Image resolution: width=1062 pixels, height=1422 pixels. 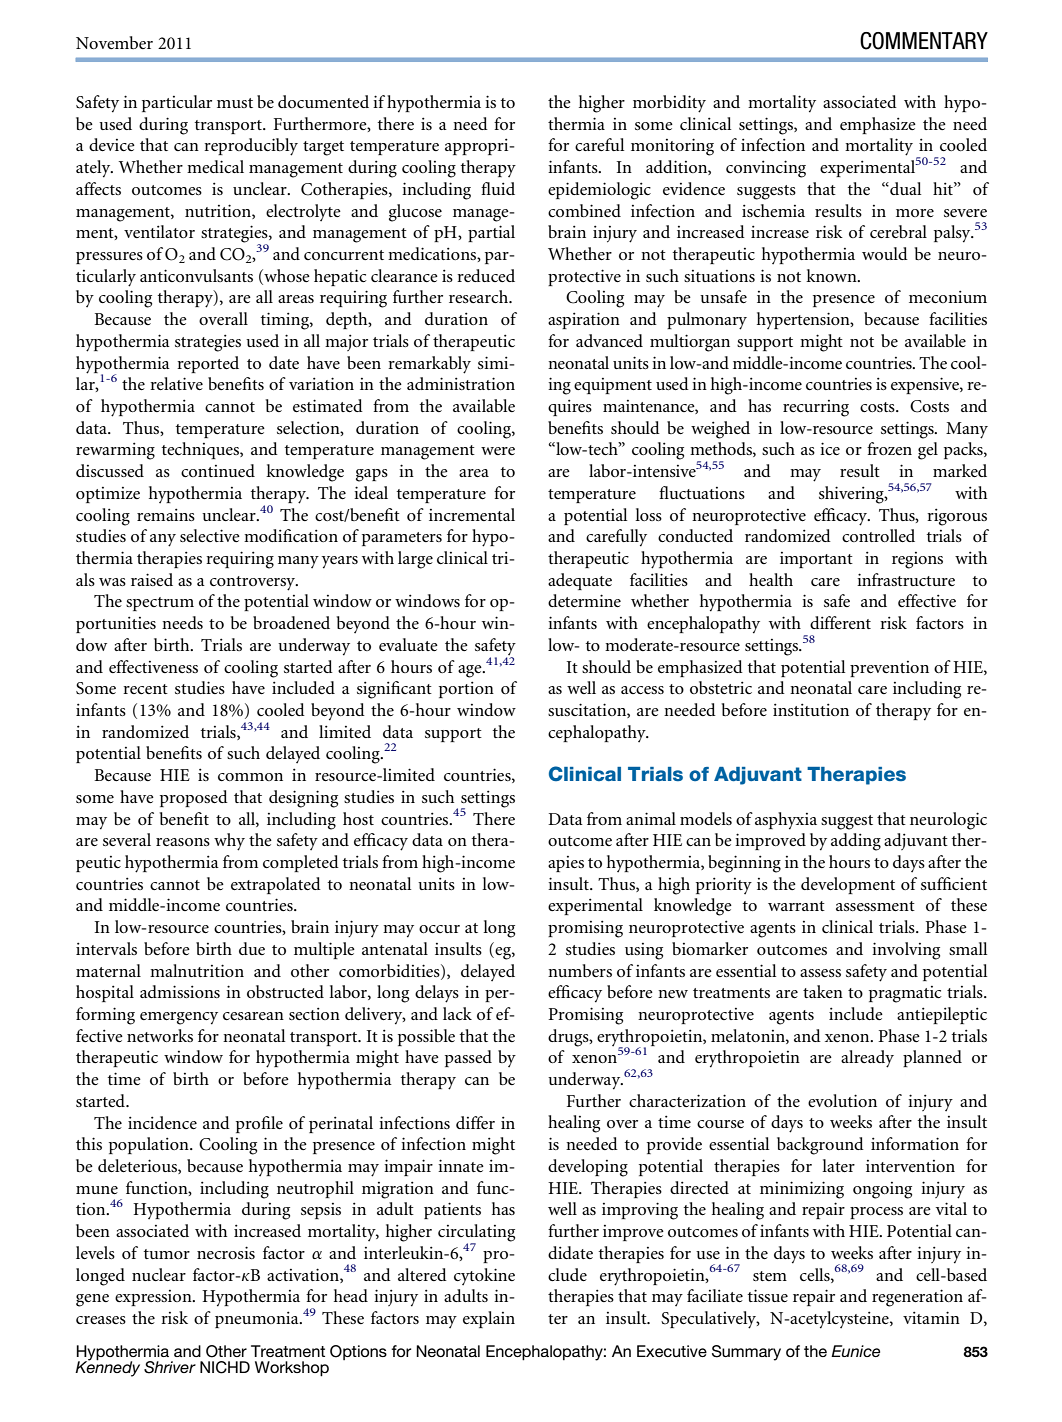 What do you see at coordinates (642, 690) in the screenshot?
I see `access` at bounding box center [642, 690].
